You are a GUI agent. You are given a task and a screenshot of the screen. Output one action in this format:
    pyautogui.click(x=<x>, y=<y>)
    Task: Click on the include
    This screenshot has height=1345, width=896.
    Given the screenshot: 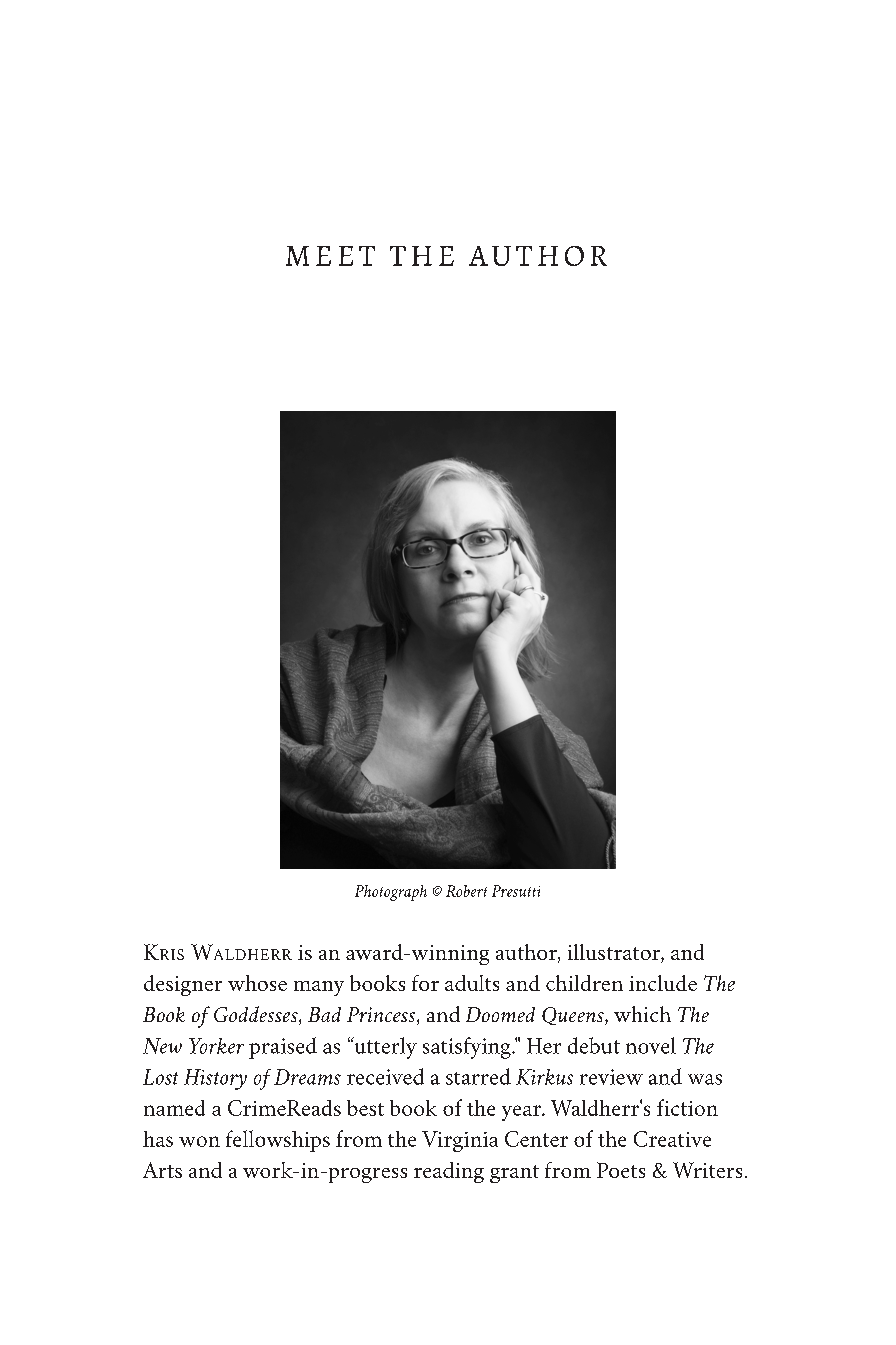 What is the action you would take?
    pyautogui.click(x=663, y=983)
